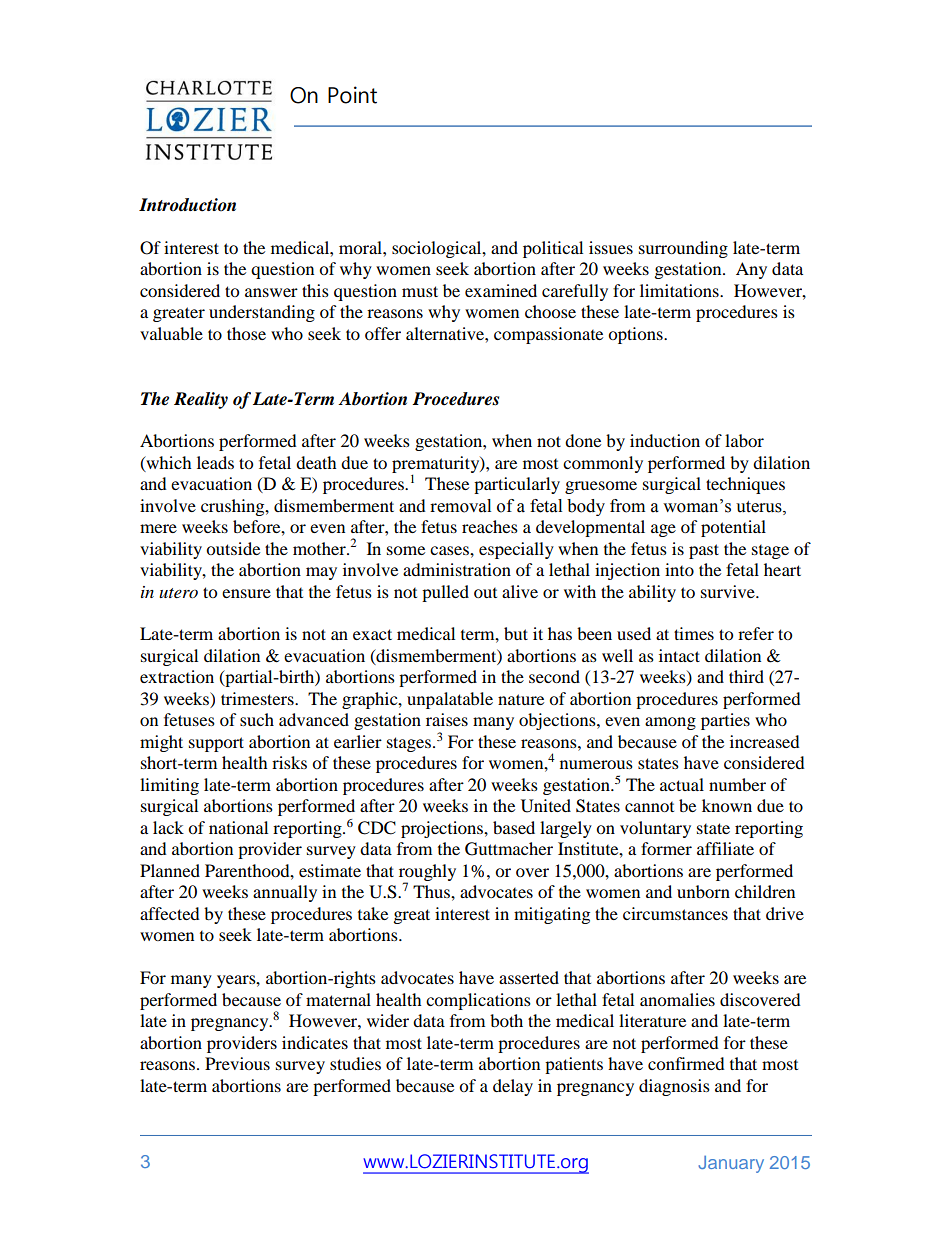 The width and height of the document is (952, 1233). I want to click on surrounding, so click(683, 249).
